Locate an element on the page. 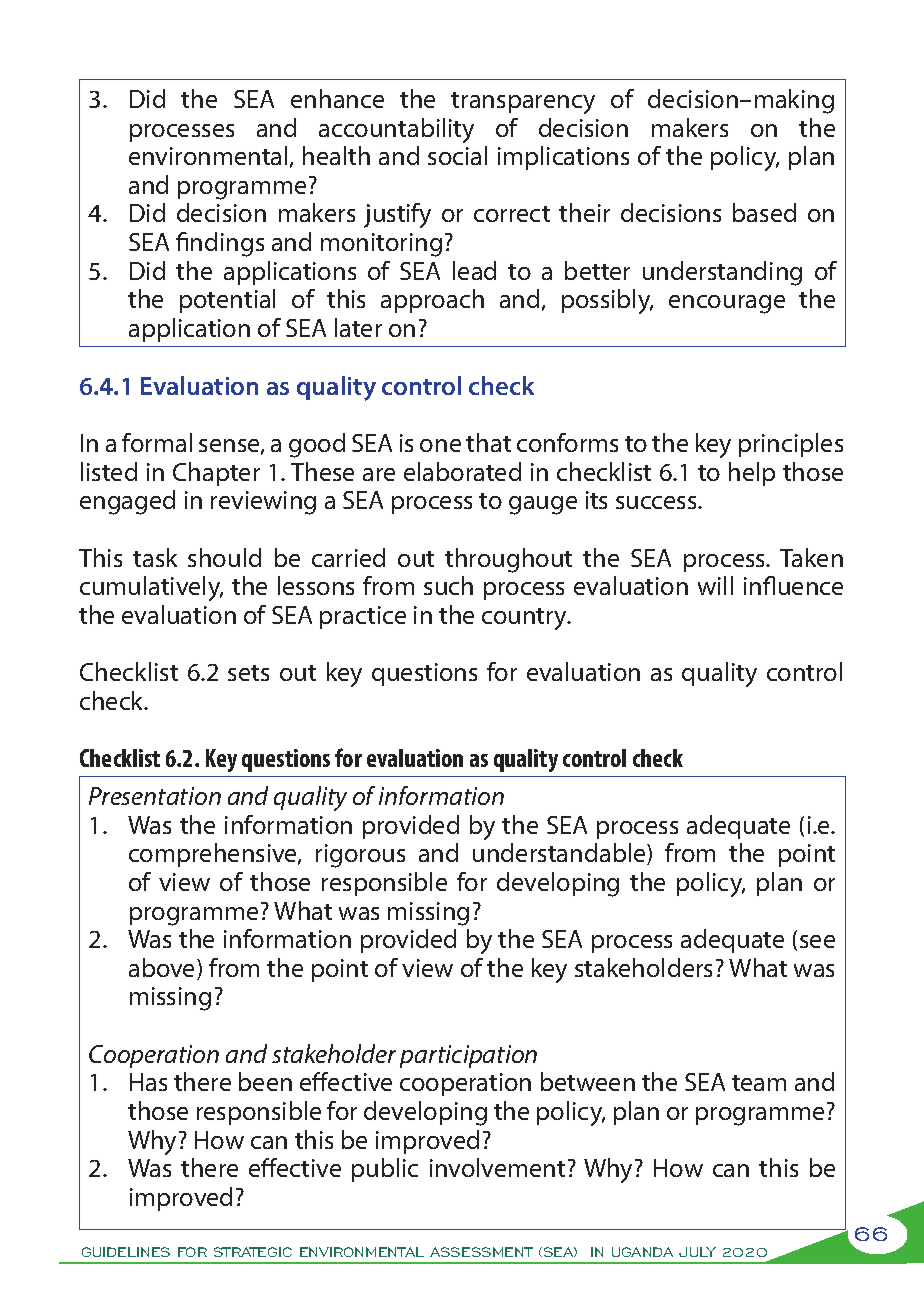 The image size is (924, 1311). that is located at coordinates (488, 442).
